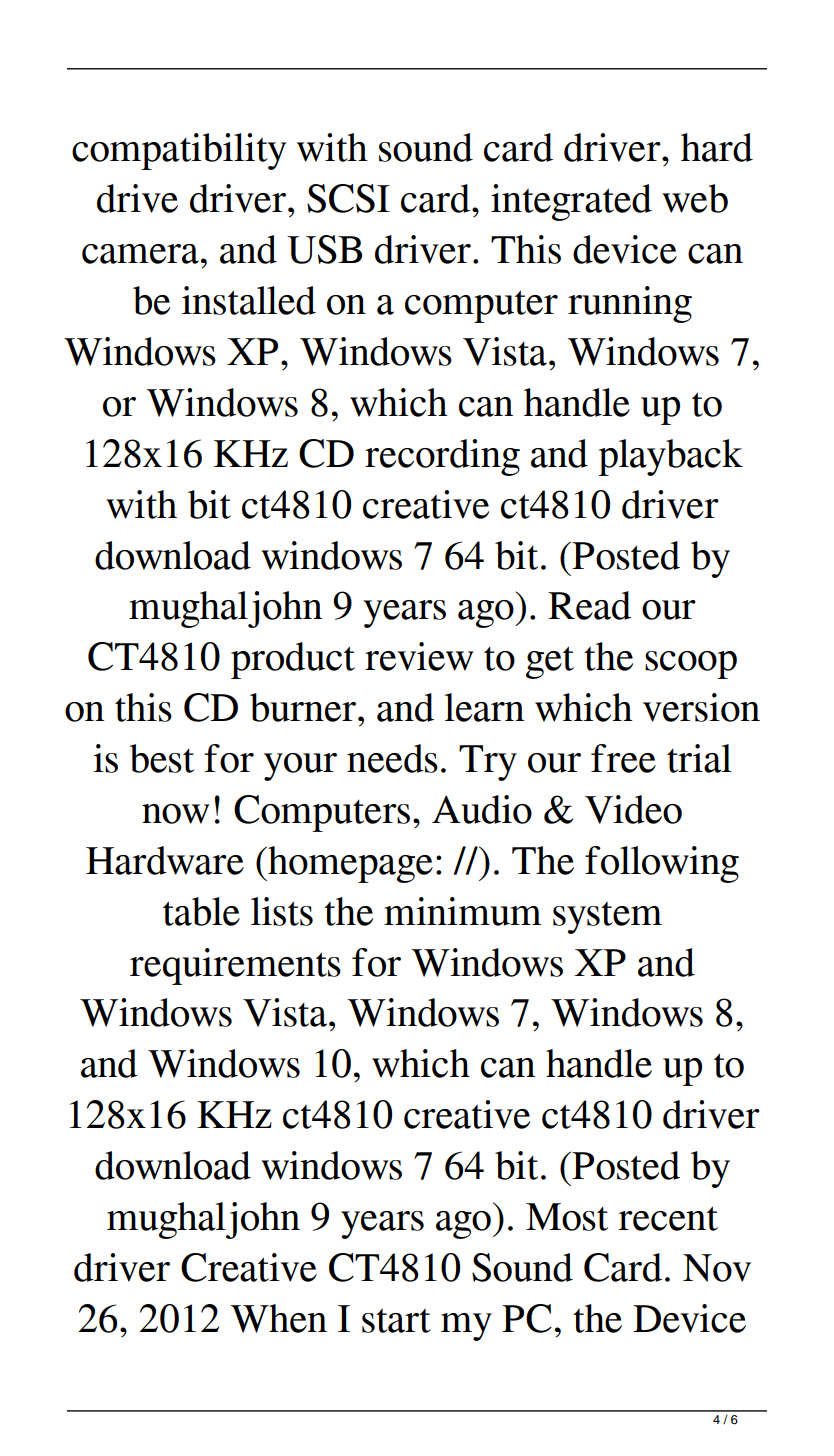 Image resolution: width=834 pixels, height=1456 pixels. What do you see at coordinates (179, 151) in the document?
I see `compatibility` at bounding box center [179, 151].
